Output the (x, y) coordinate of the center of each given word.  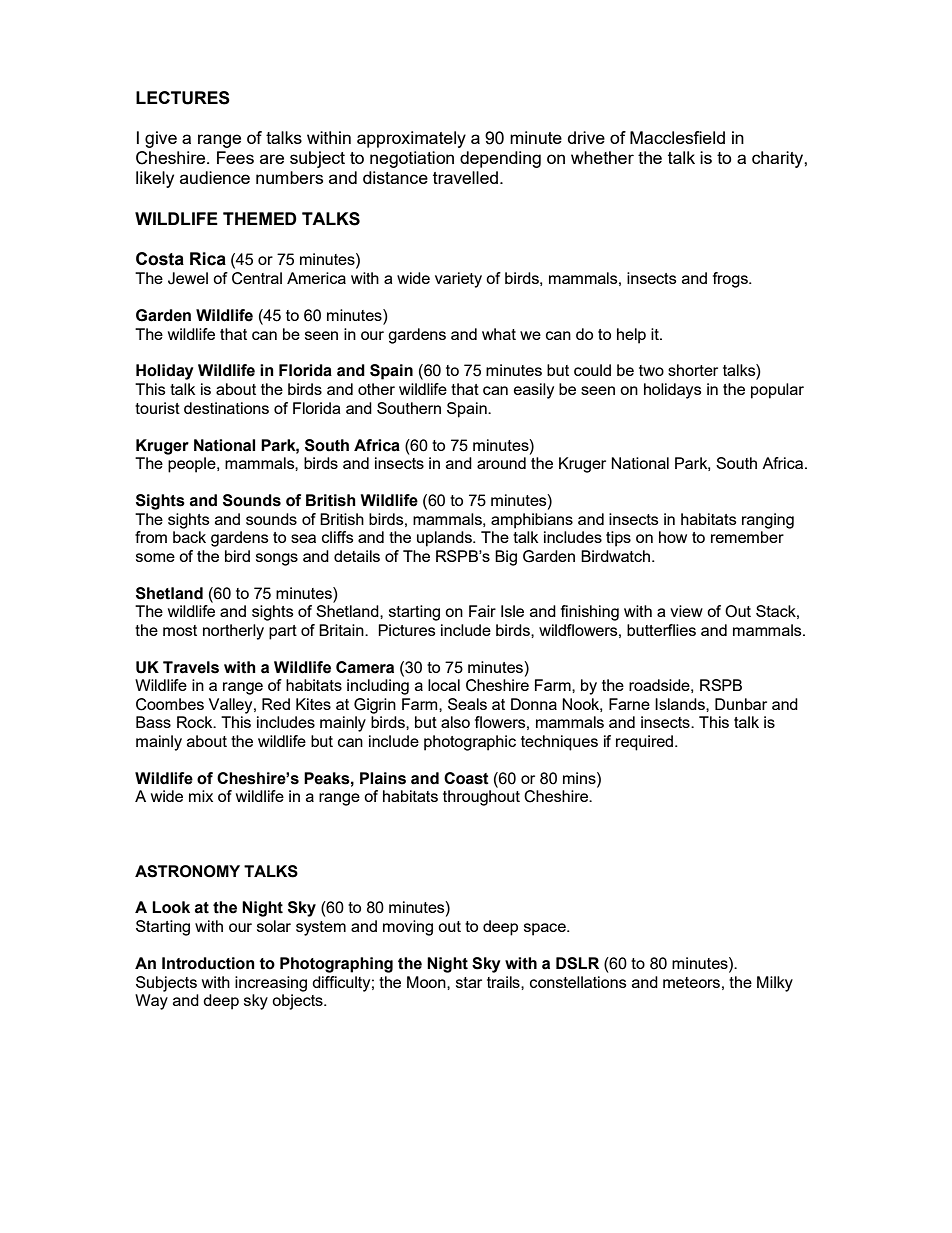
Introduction (208, 963)
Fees (235, 157)
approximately (411, 139)
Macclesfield (677, 137)
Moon (427, 982)
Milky (775, 984)
